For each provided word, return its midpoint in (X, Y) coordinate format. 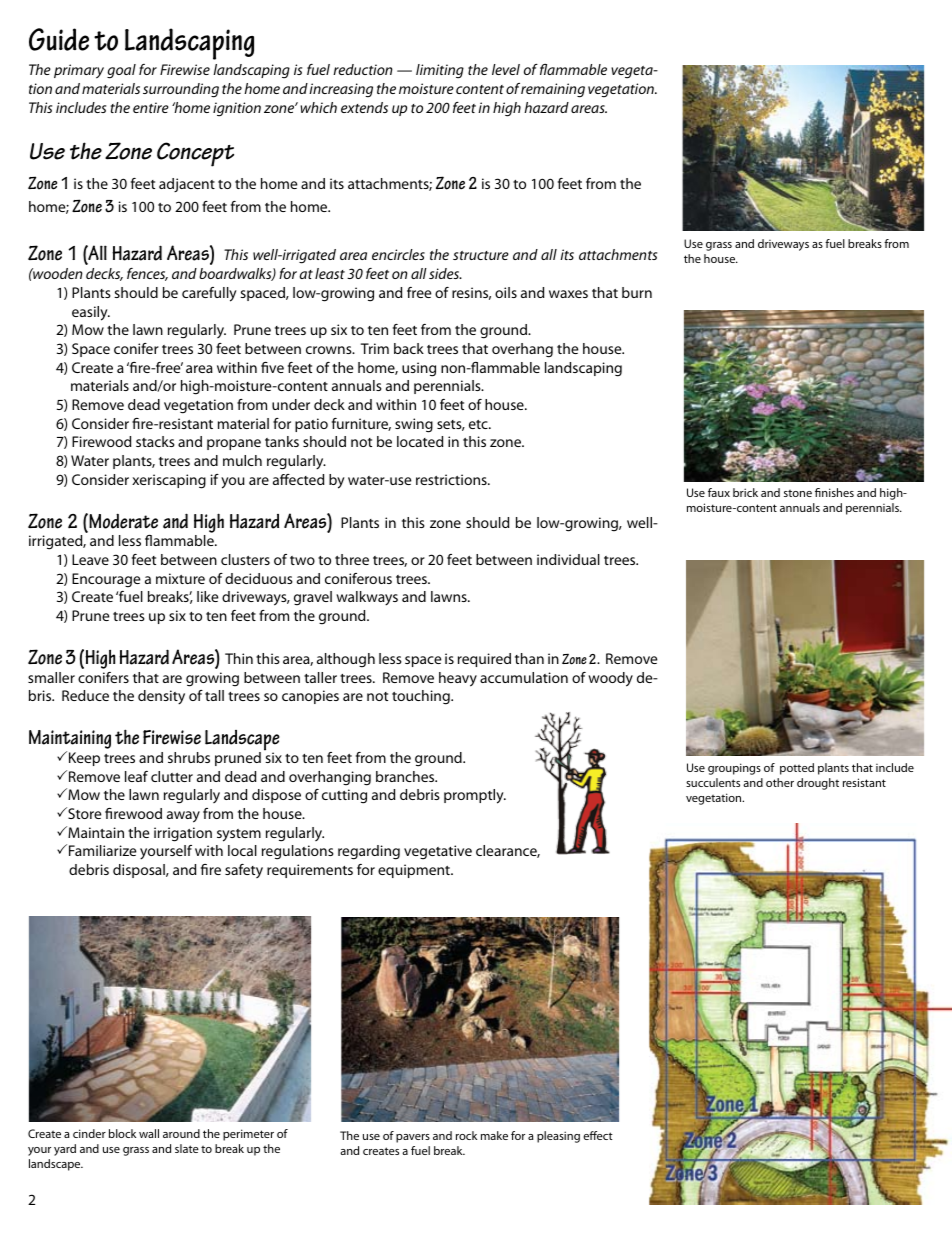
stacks (155, 441)
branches (406, 776)
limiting (440, 71)
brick (745, 492)
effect (598, 1135)
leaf (136, 776)
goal (121, 71)
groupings (734, 769)
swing (414, 425)
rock (466, 1135)
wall (149, 1133)
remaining (553, 90)
